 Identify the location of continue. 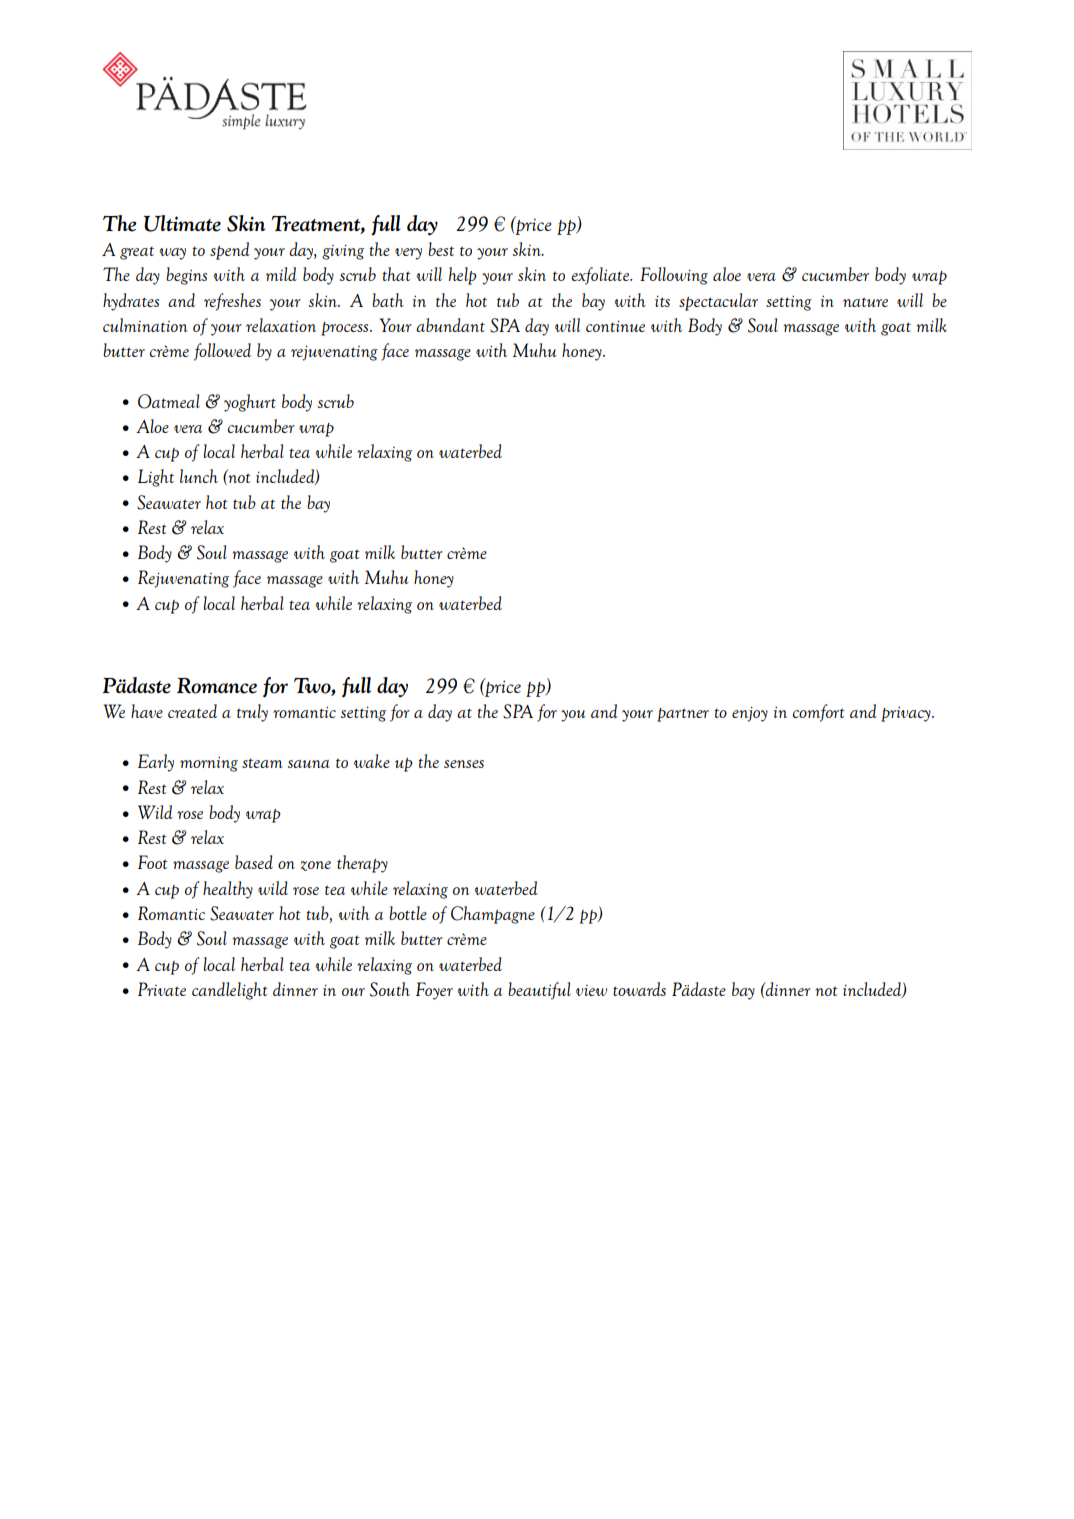
(615, 326).
